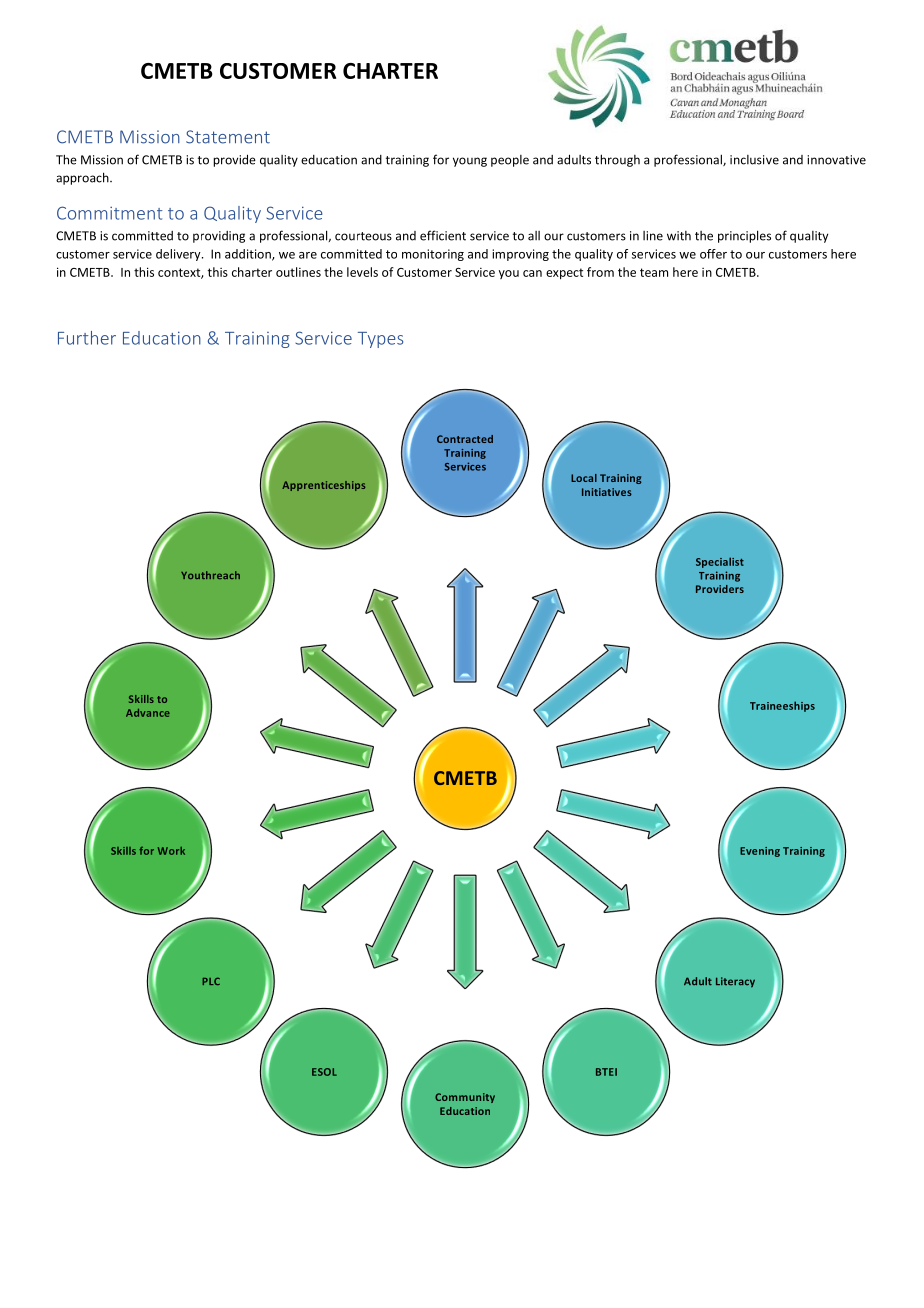  What do you see at coordinates (465, 439) in the screenshot?
I see `Contracted` at bounding box center [465, 439].
